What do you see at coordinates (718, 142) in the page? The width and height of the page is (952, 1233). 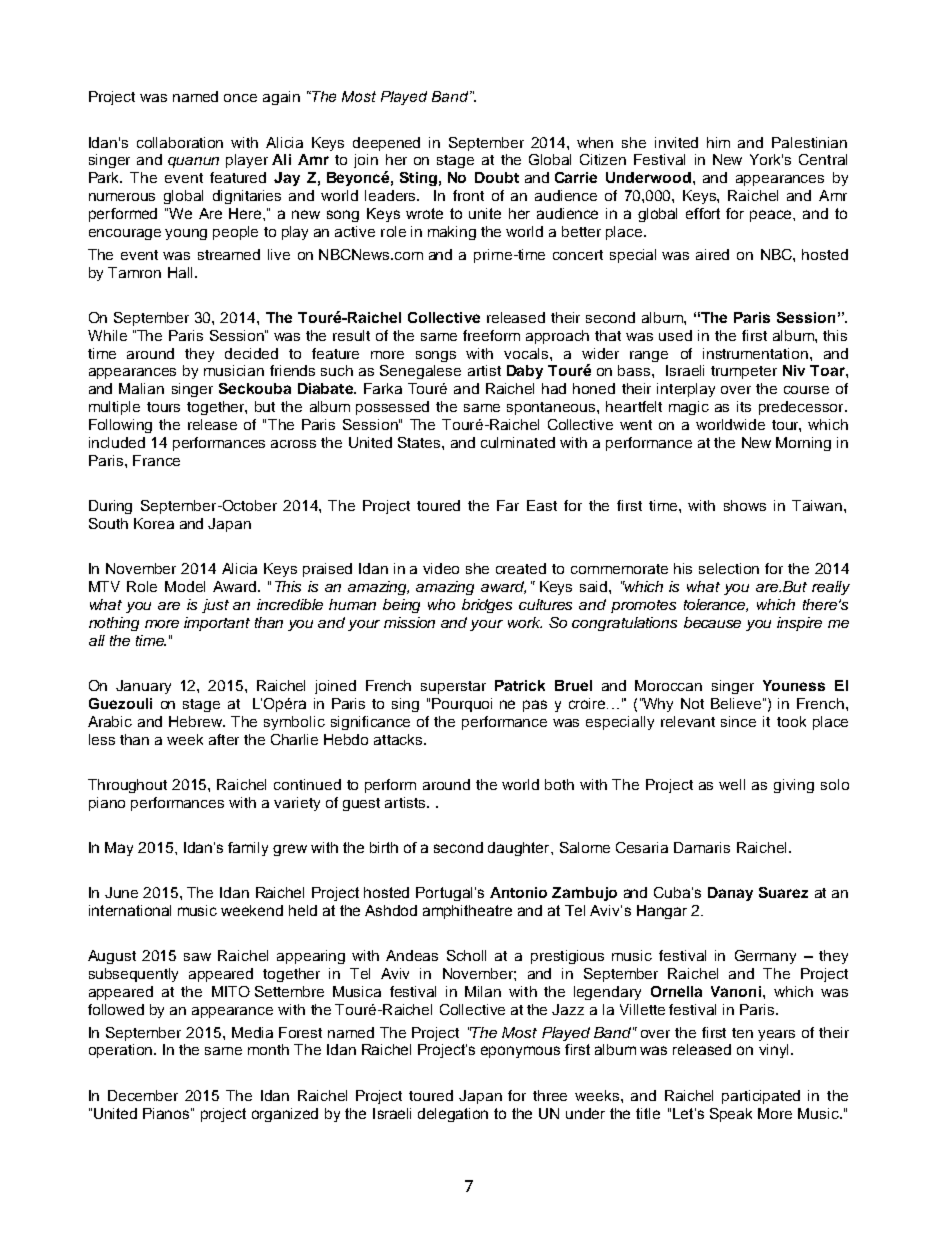 I see `him` at bounding box center [718, 142].
